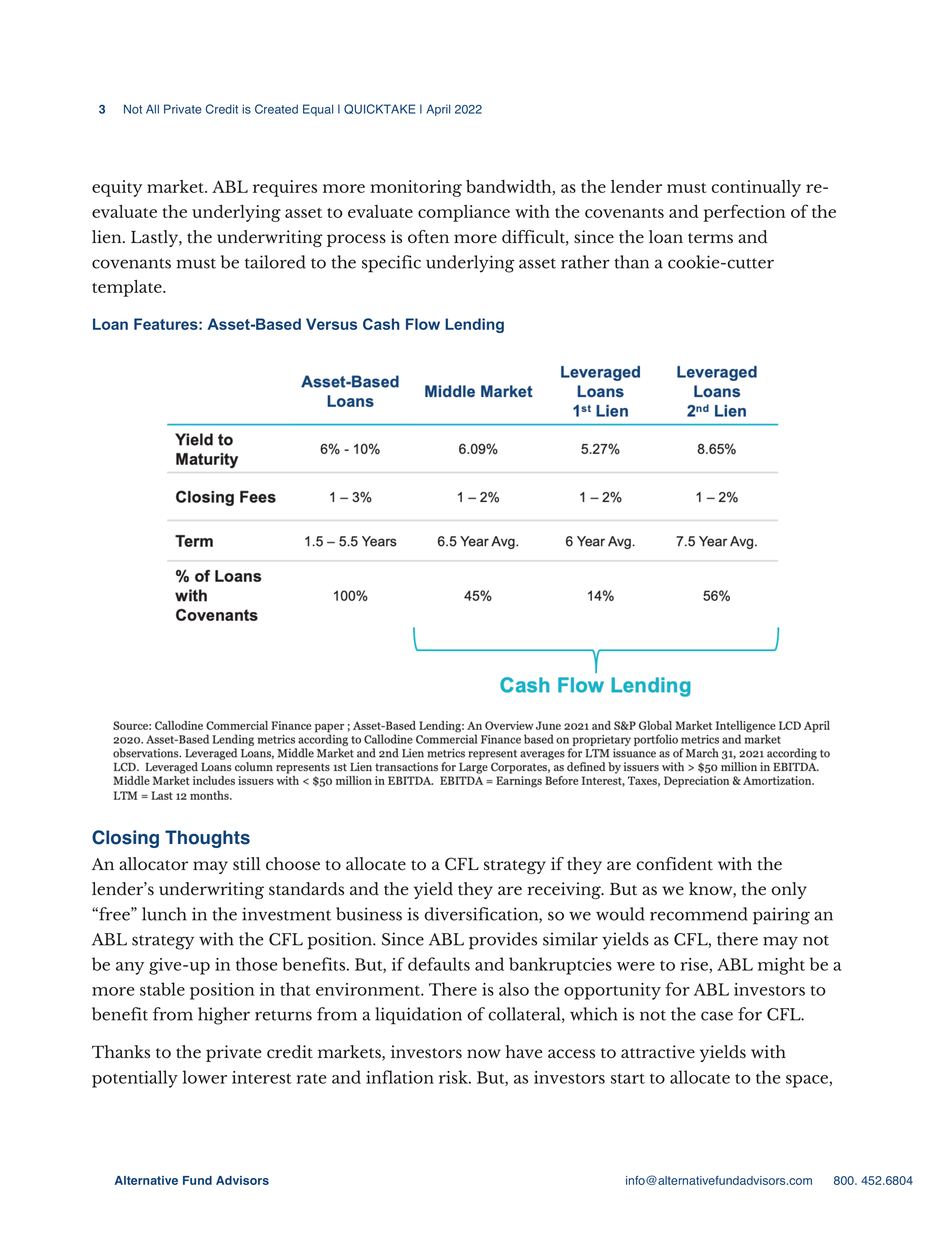 The height and width of the page is (1233, 952). What do you see at coordinates (207, 839) in the page?
I see `Thoughts` at bounding box center [207, 839].
